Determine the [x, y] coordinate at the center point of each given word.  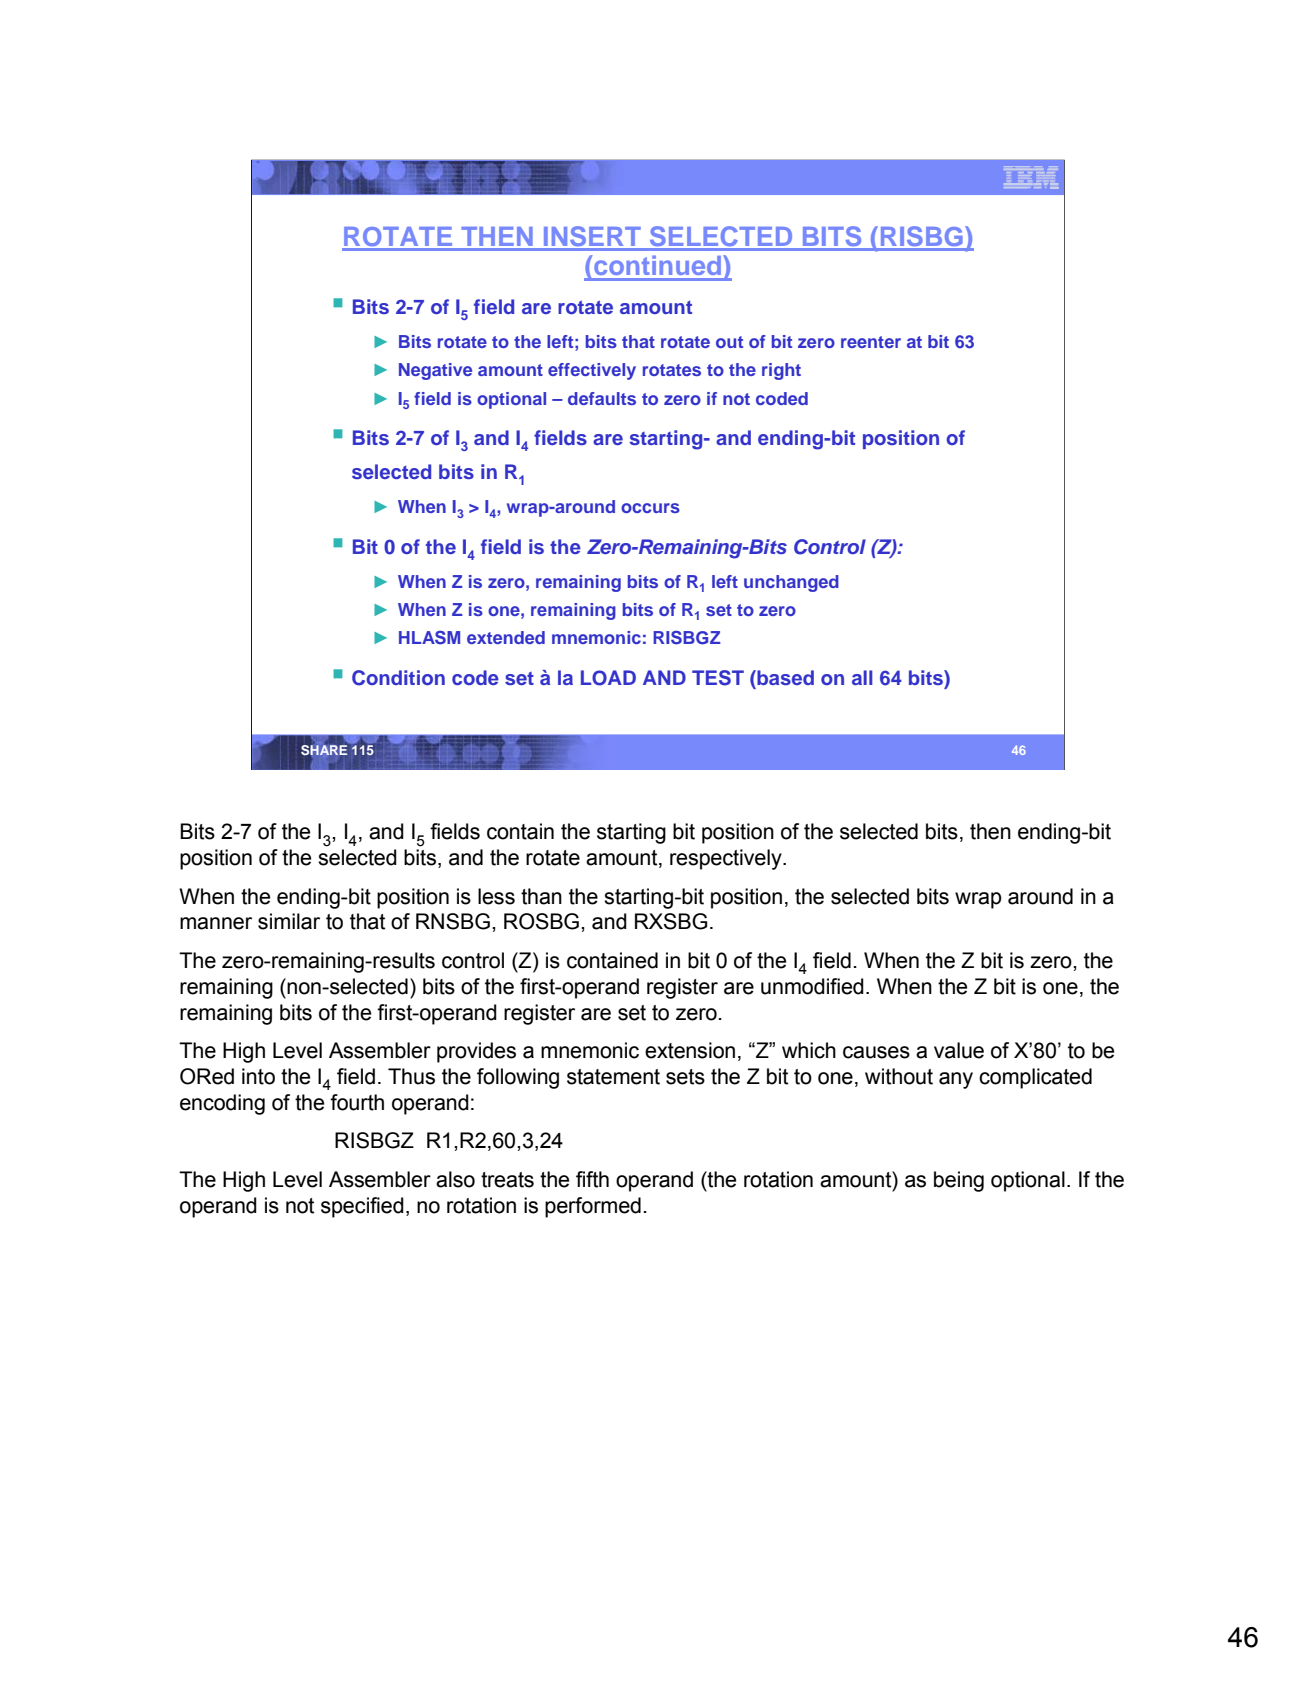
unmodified [812, 986]
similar [289, 921]
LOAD [608, 678]
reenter [871, 342]
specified [362, 1207]
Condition [398, 678]
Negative [435, 371]
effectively [592, 371]
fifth [592, 1179]
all [862, 677]
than [541, 896]
